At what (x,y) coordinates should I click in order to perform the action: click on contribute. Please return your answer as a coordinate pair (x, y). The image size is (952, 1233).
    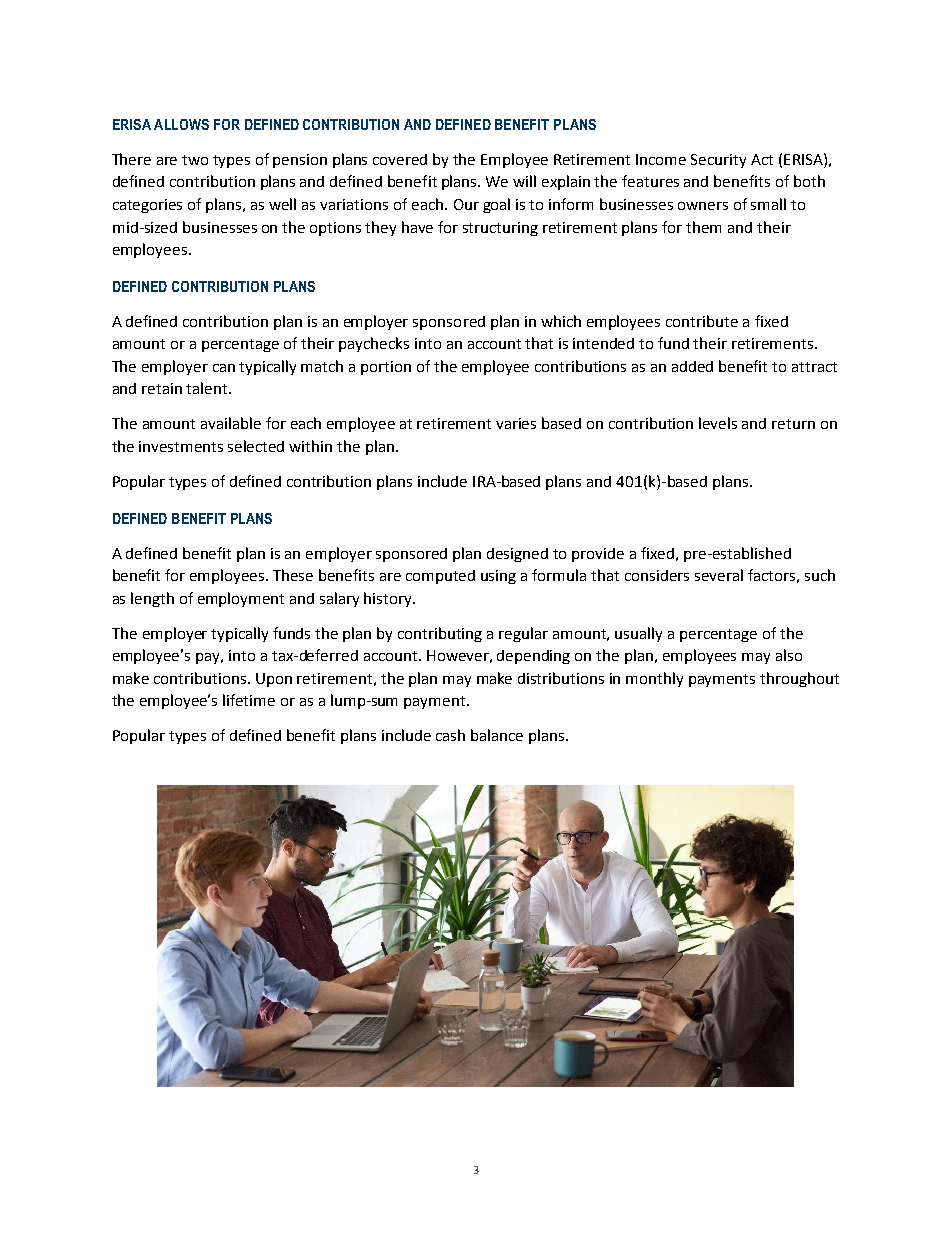
    Looking at the image, I should click on (702, 321).
